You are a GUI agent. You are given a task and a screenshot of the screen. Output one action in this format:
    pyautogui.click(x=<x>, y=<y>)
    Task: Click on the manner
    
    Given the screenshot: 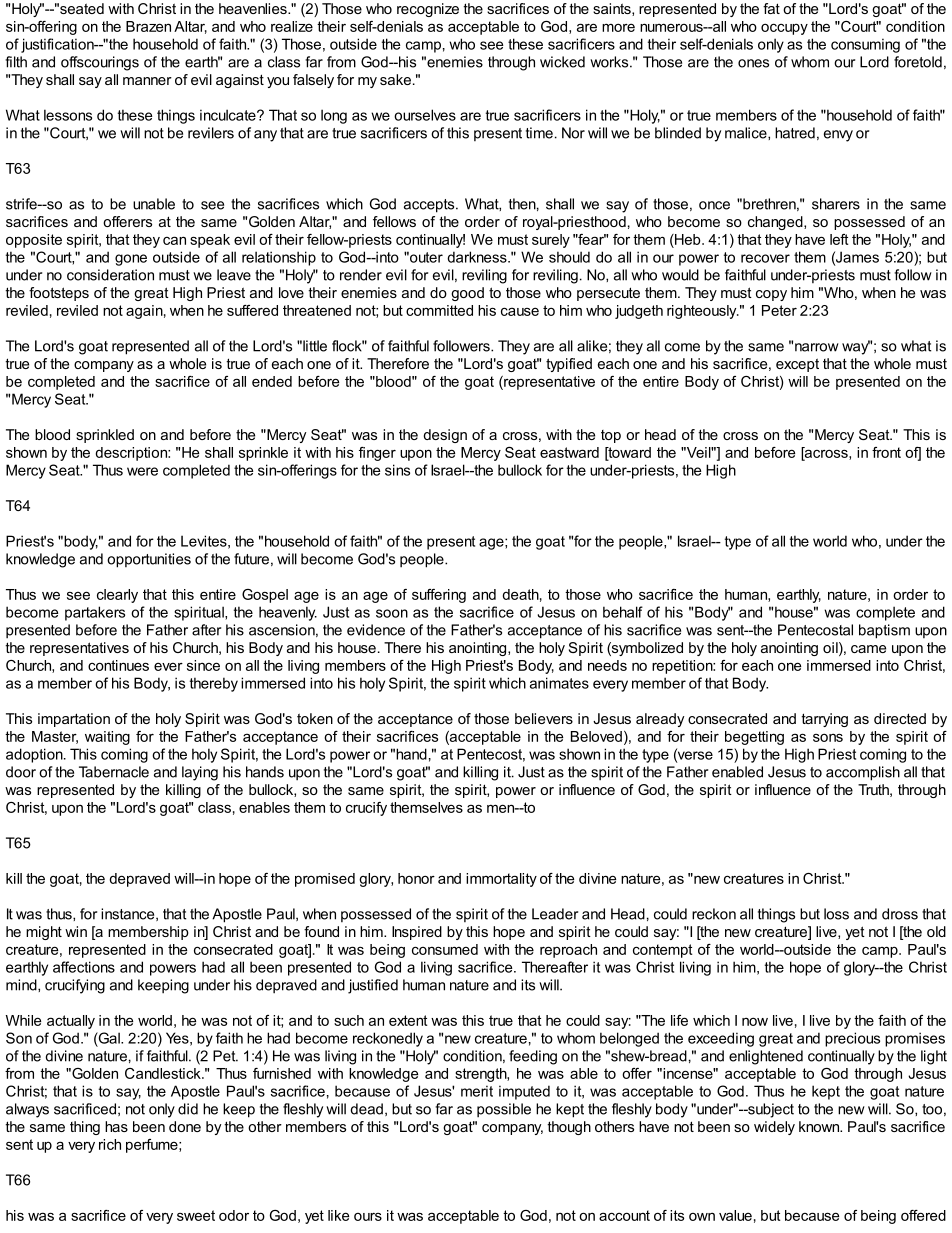 What is the action you would take?
    pyautogui.click(x=147, y=81)
